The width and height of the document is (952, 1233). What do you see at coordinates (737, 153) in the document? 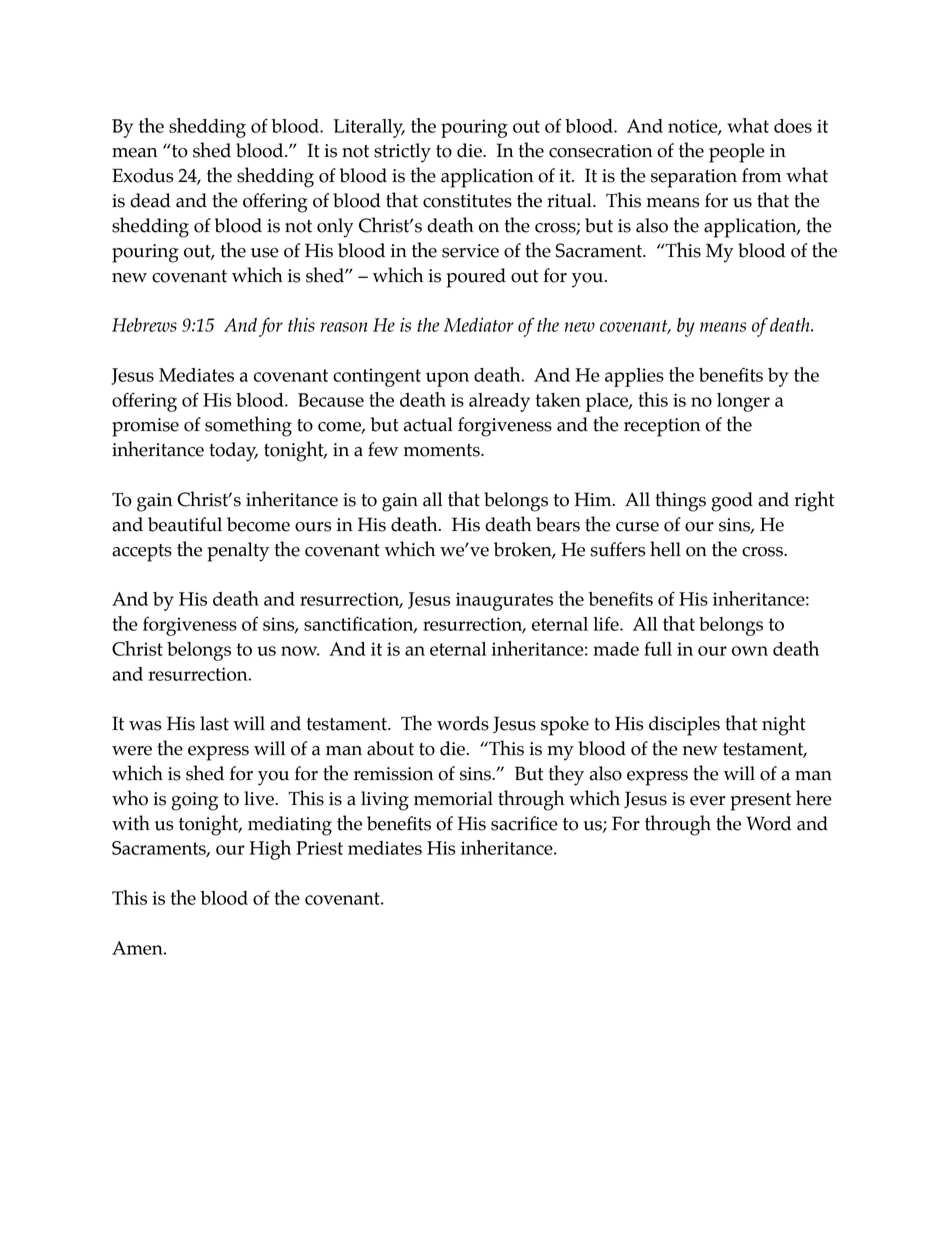
I see `people` at bounding box center [737, 153].
